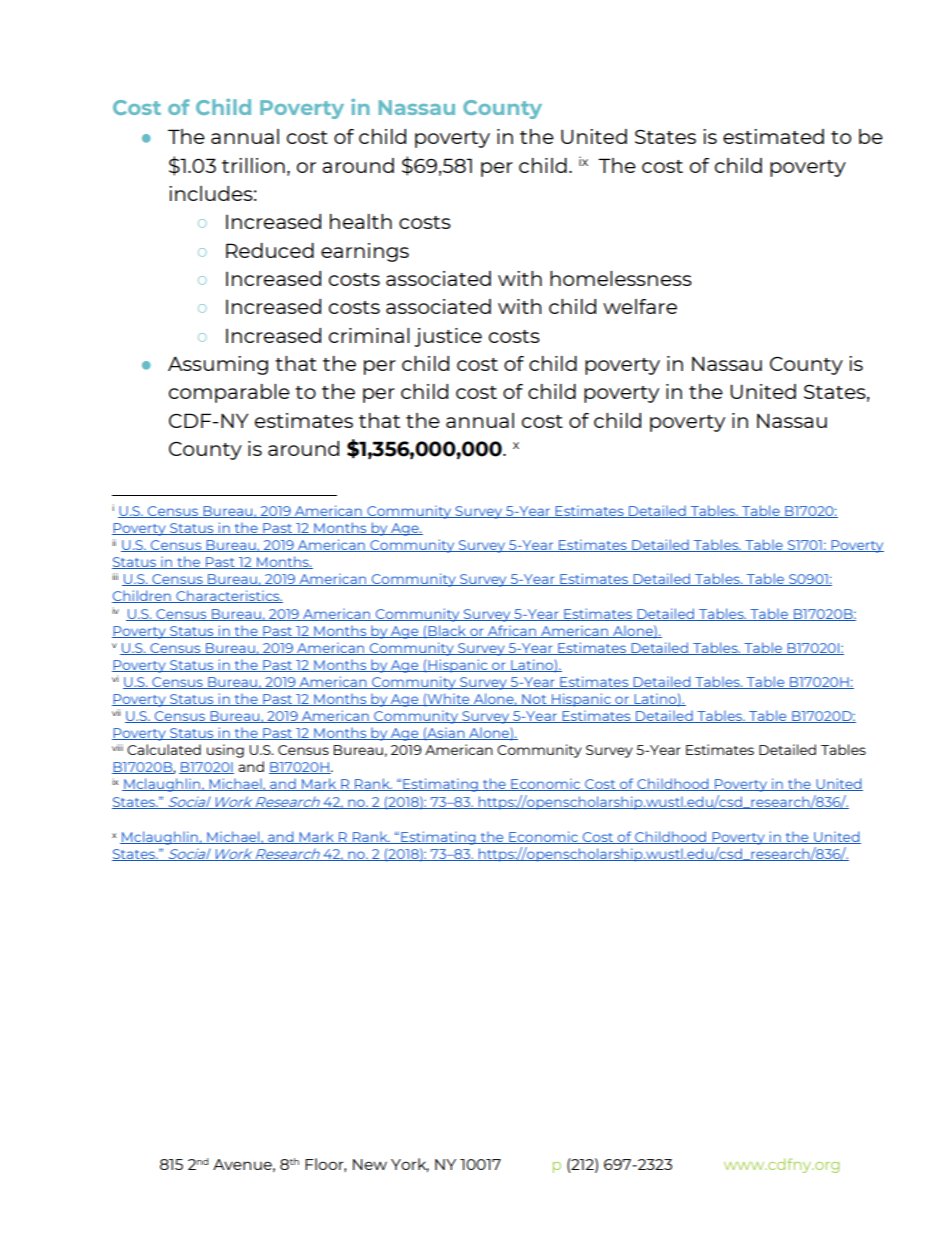 The height and width of the screenshot is (1233, 952). Describe the element at coordinates (534, 700) in the screenshot. I see `Not` at that location.
